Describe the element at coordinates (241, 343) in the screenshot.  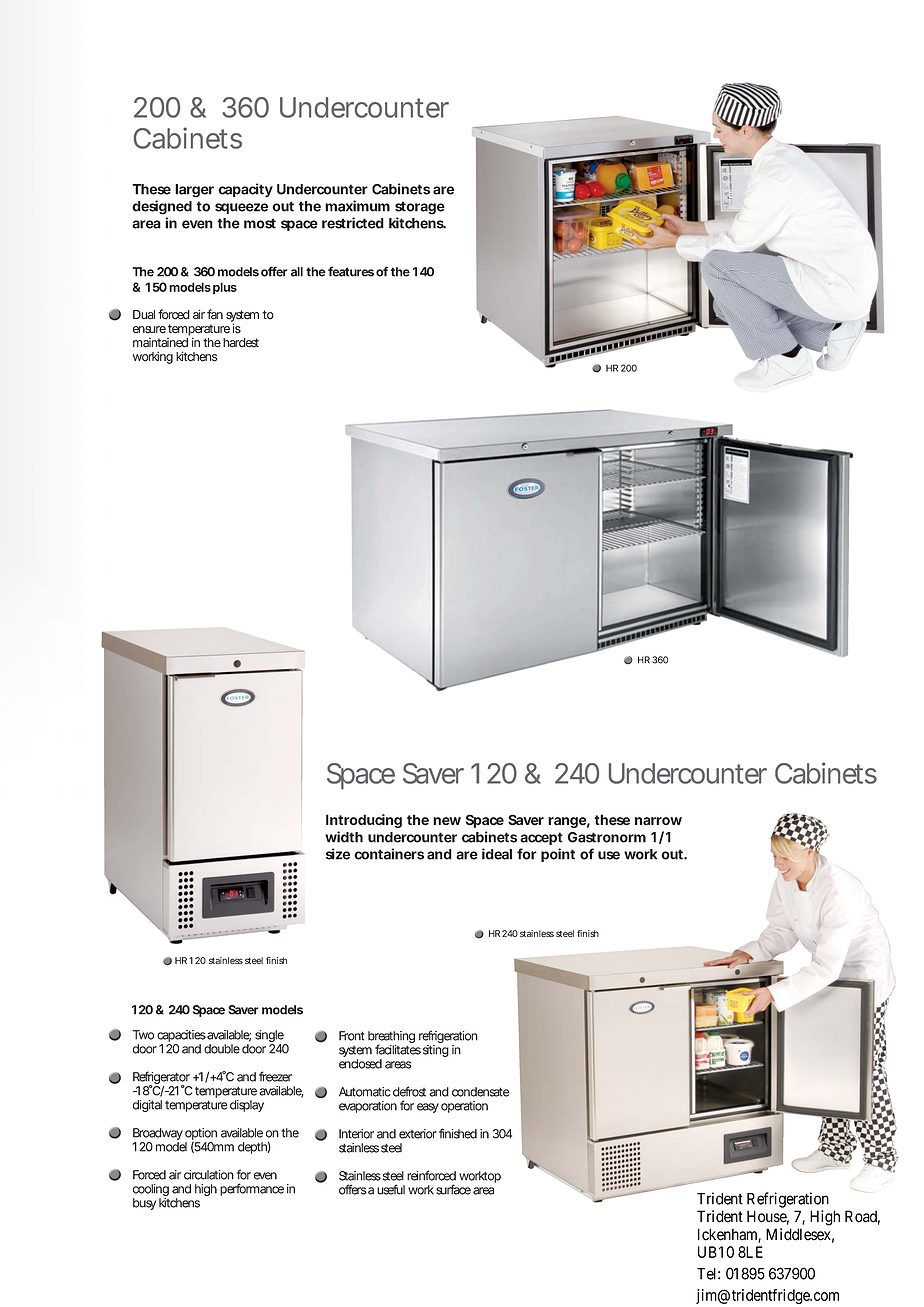
I see `hardest` at that location.
